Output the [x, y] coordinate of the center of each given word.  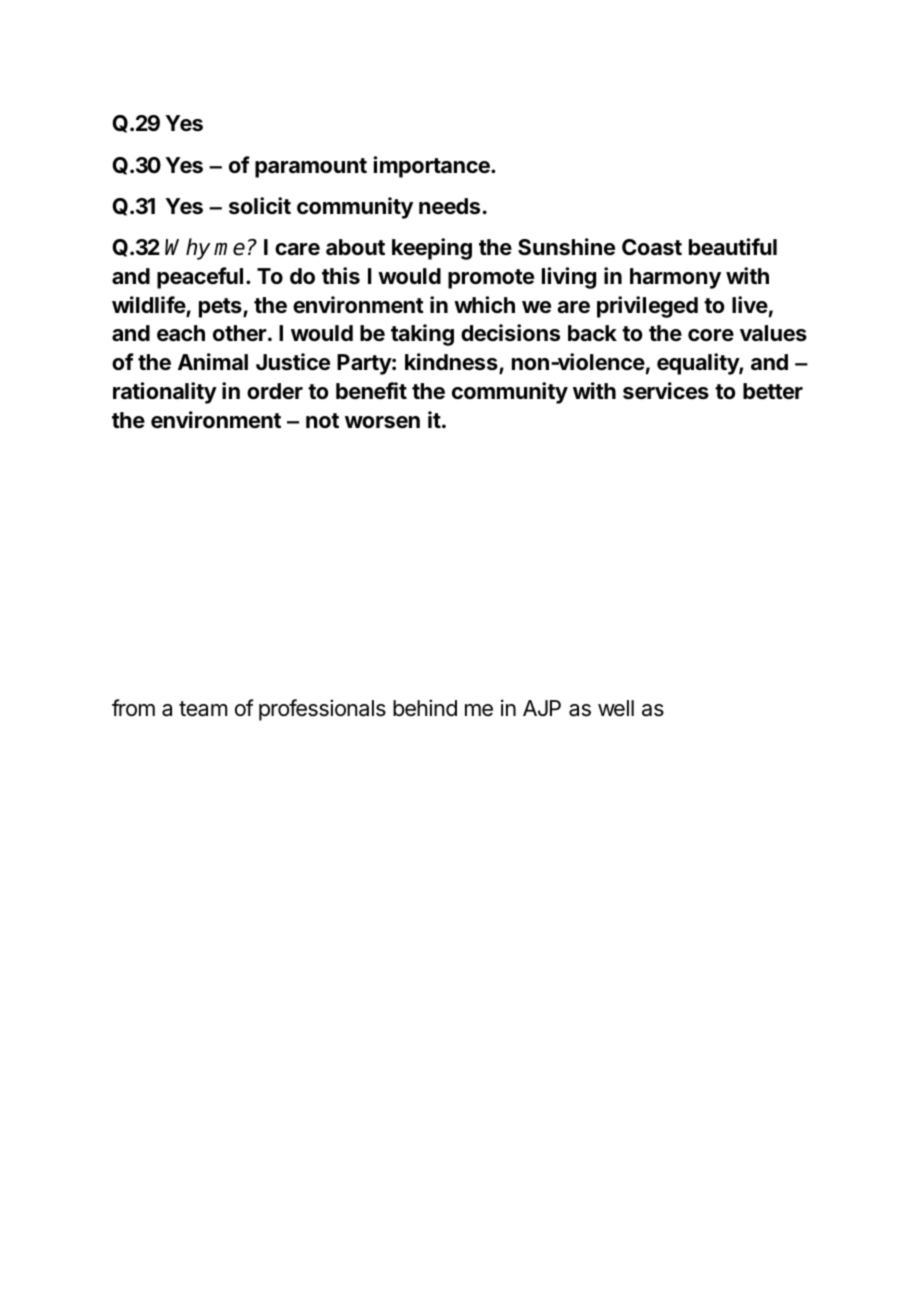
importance [432, 167]
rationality [165, 393]
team [203, 709]
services [666, 391]
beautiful [733, 247]
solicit [260, 205]
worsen [382, 422]
